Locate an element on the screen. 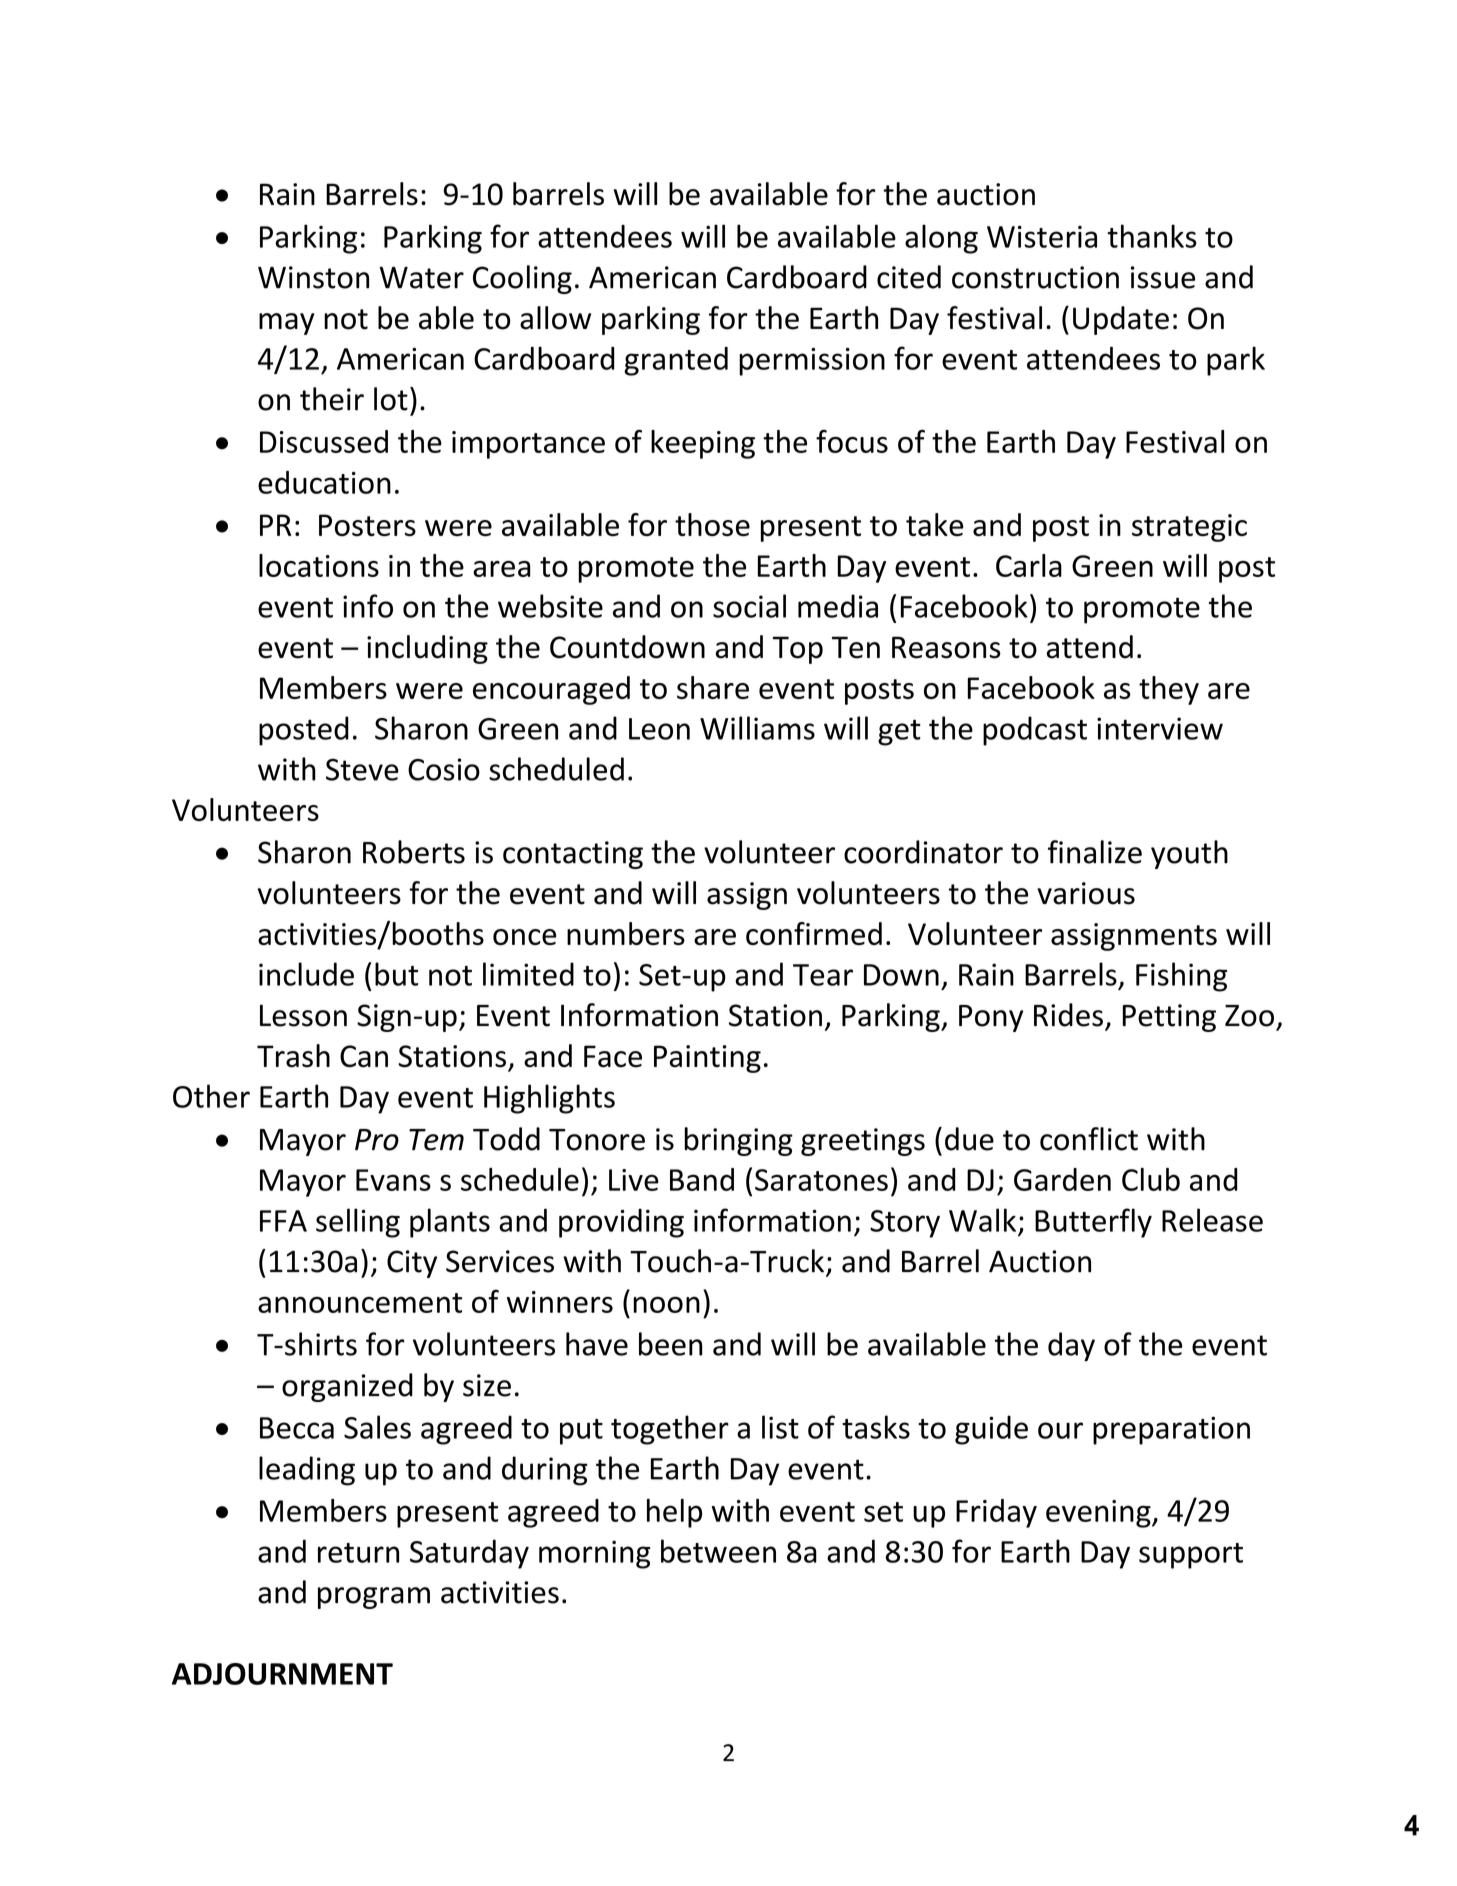 This screenshot has height=1886, width=1457. granted is located at coordinates (676, 361).
